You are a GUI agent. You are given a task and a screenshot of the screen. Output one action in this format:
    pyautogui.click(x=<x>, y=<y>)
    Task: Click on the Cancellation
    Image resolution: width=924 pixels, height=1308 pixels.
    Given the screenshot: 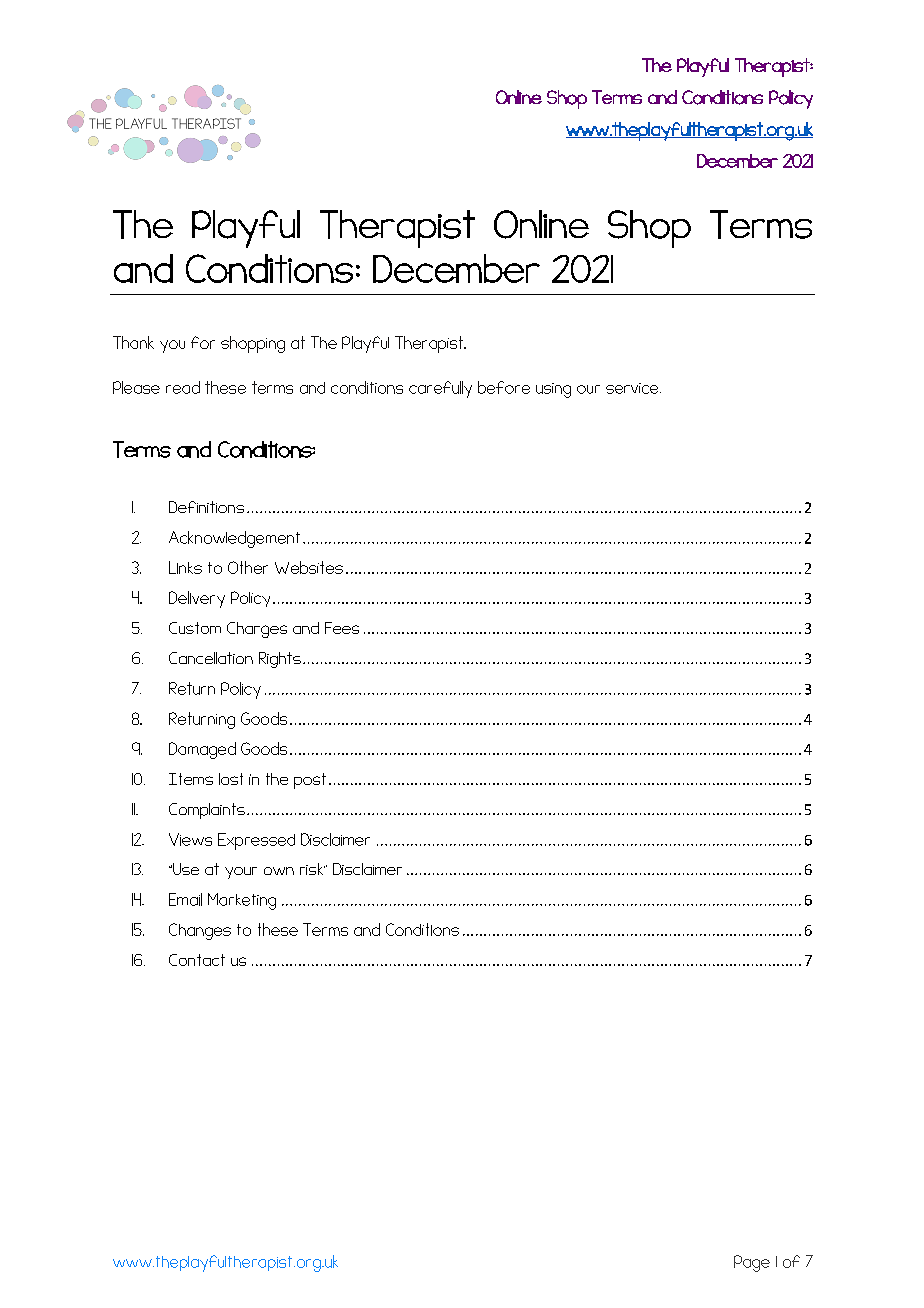 What is the action you would take?
    pyautogui.click(x=211, y=658)
